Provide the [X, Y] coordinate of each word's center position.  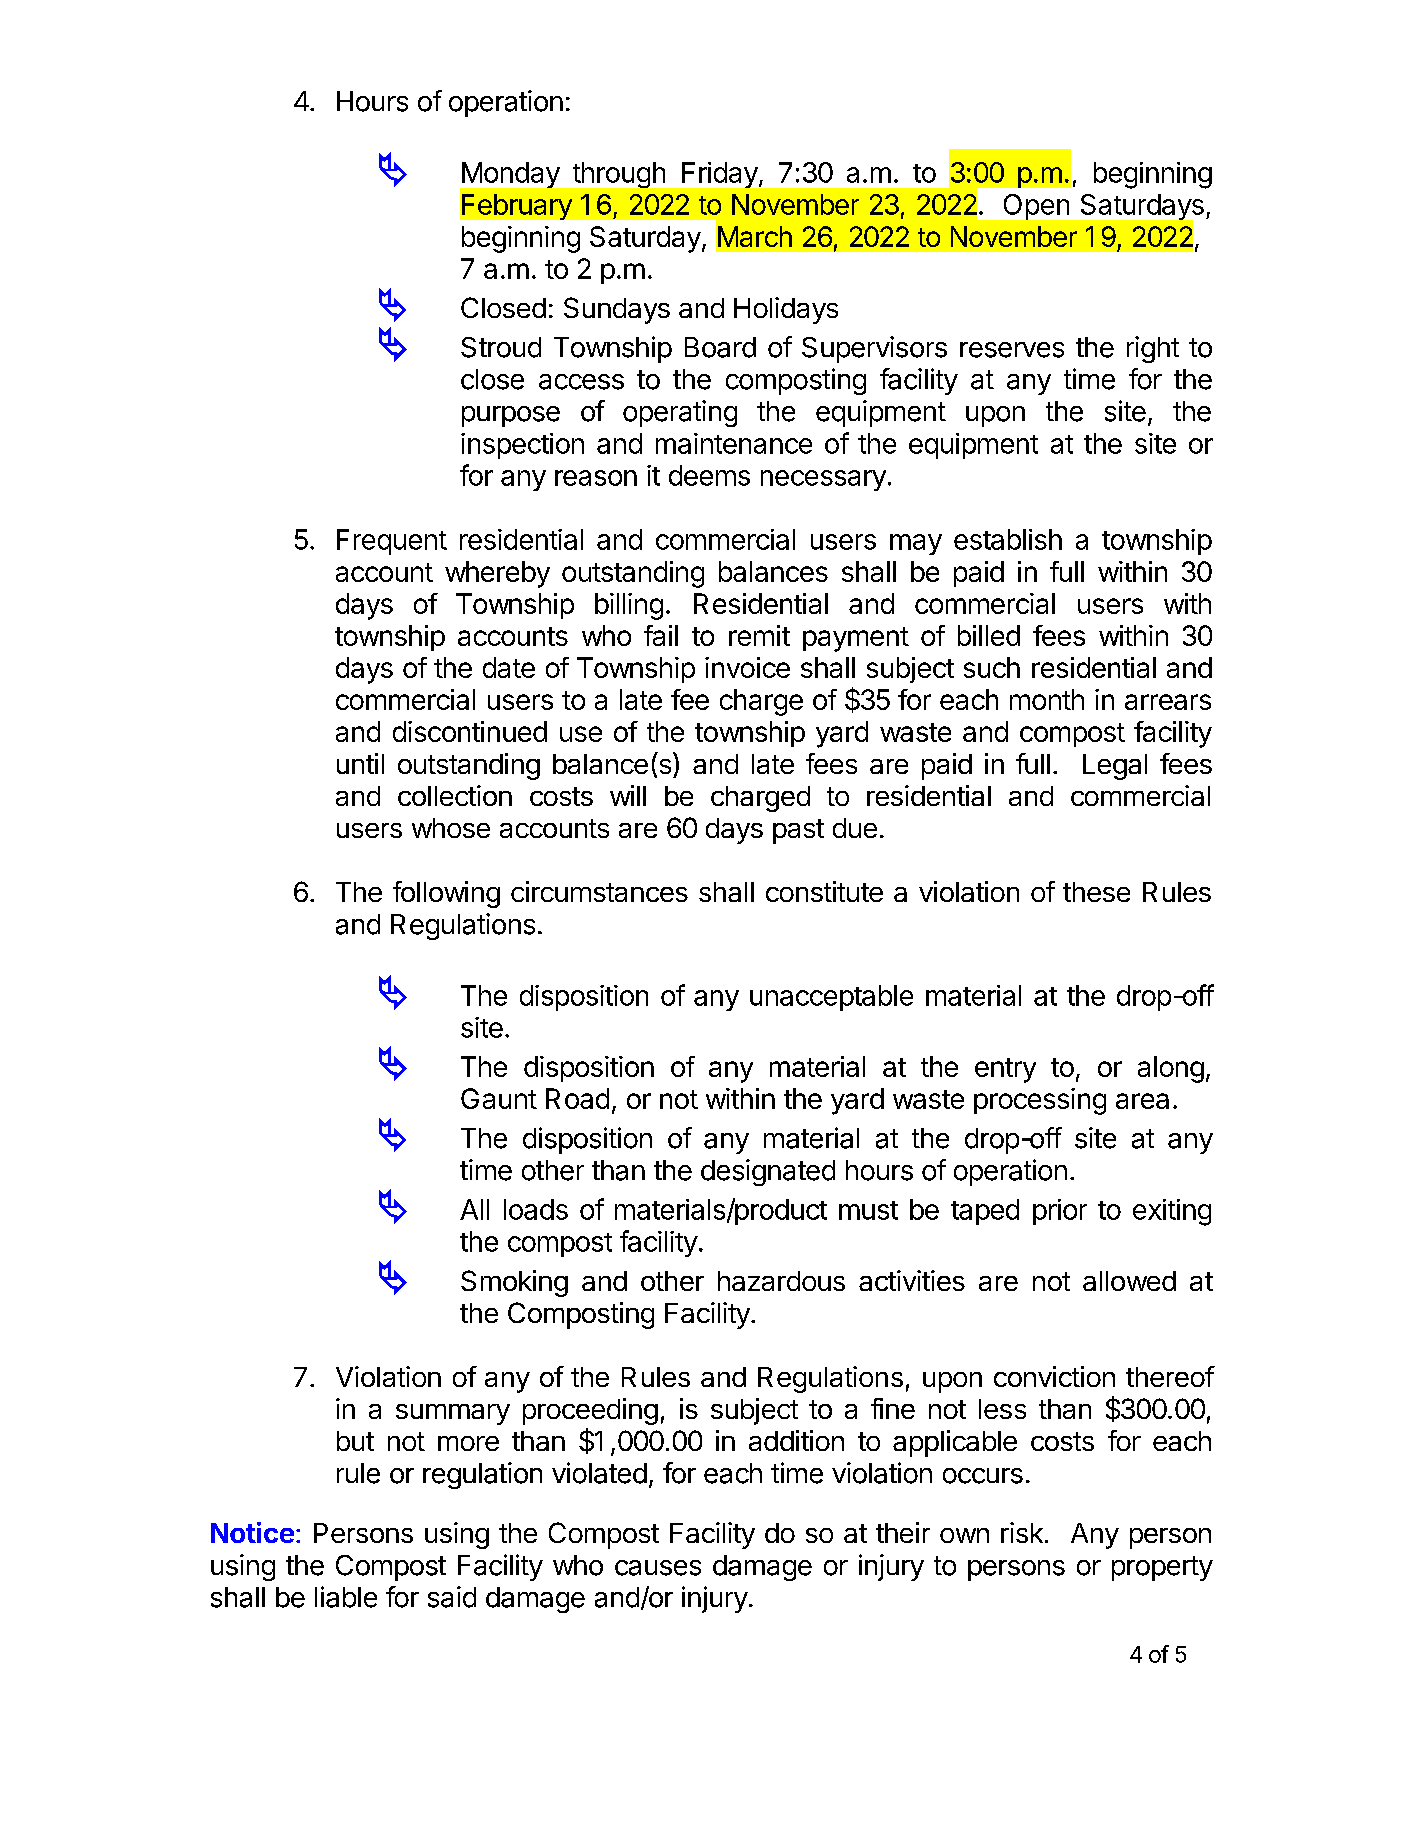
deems [709, 475]
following [446, 894]
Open [1036, 207]
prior [1060, 1212]
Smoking [514, 1283]
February [517, 207]
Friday [720, 175]
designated [768, 1172]
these [1096, 892]
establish [1008, 539]
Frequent [392, 542]
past [798, 831]
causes [658, 1568]
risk [1022, 1532]
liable [346, 1597]
